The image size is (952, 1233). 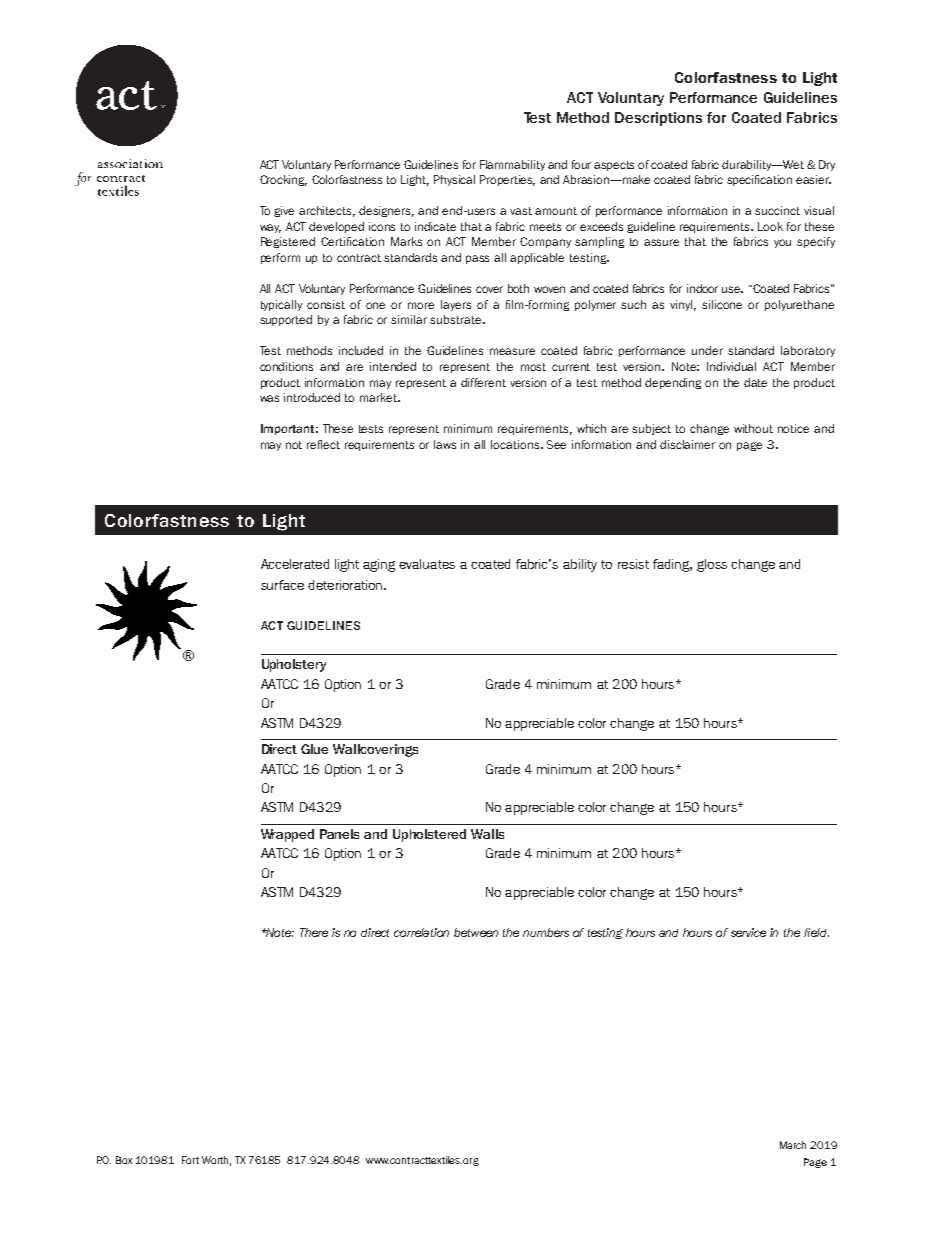 I want to click on Physical, so click(x=454, y=180).
